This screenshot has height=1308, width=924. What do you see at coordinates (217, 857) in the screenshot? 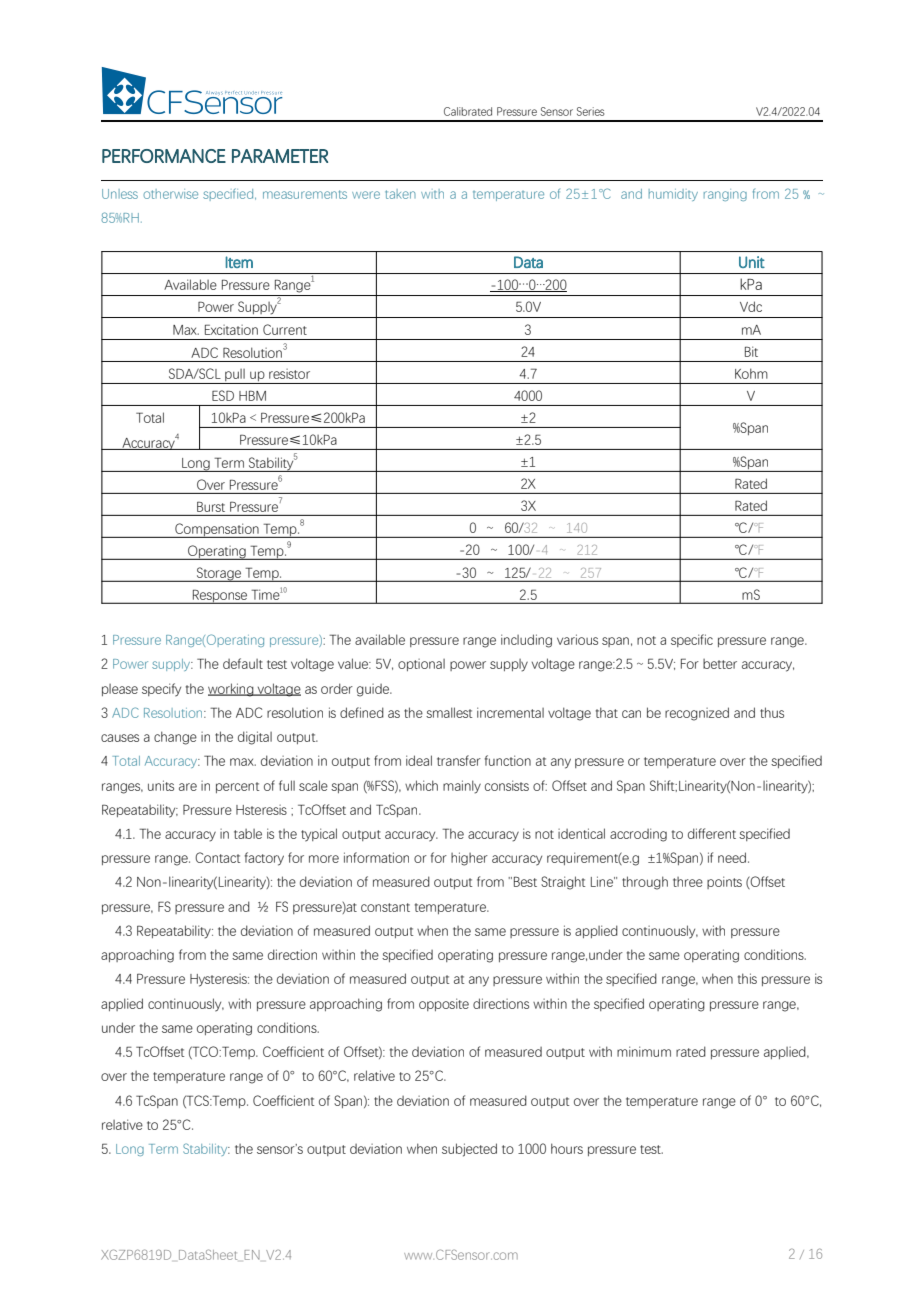
I see `Contact` at bounding box center [217, 857].
